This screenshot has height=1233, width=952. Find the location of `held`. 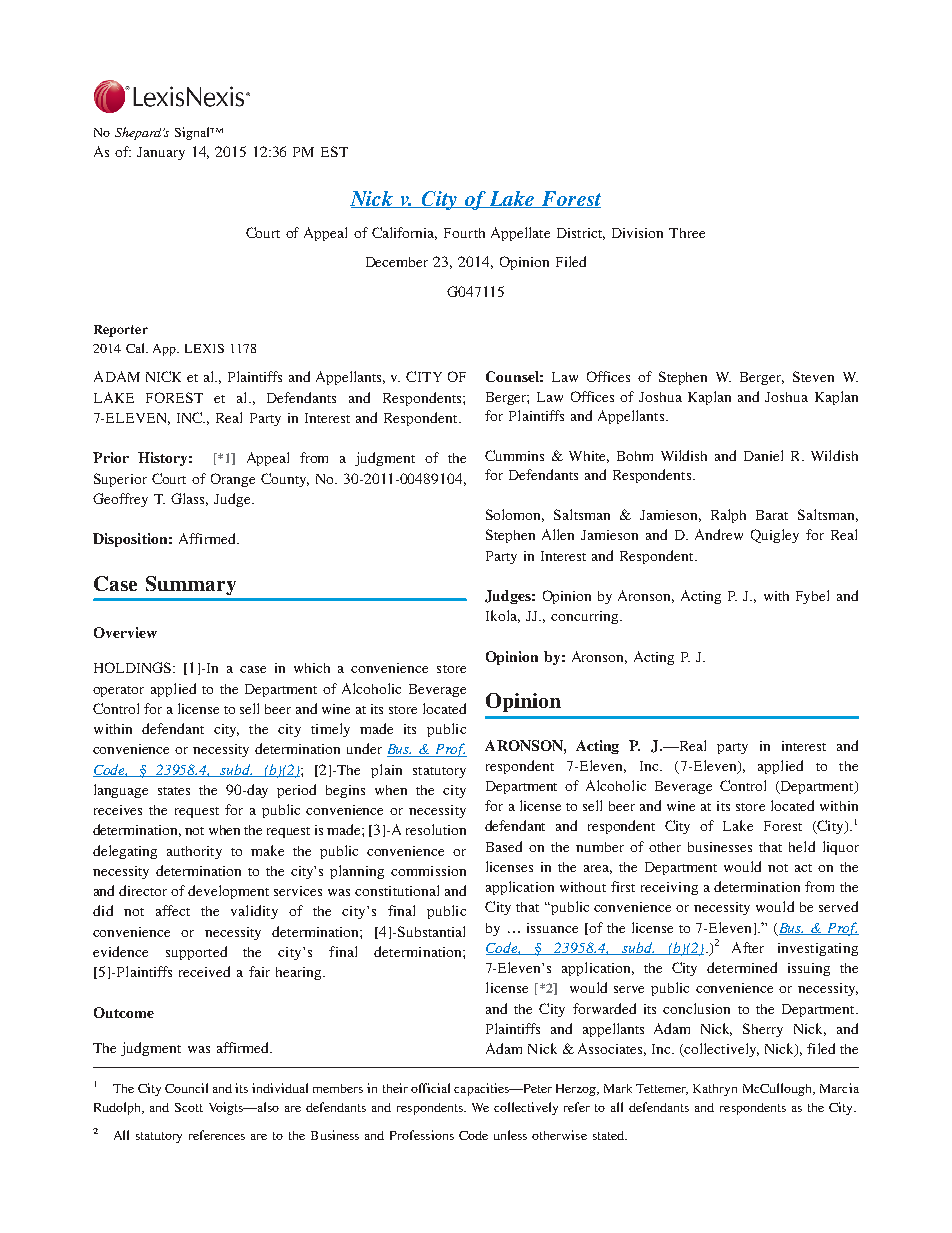

held is located at coordinates (802, 846).
